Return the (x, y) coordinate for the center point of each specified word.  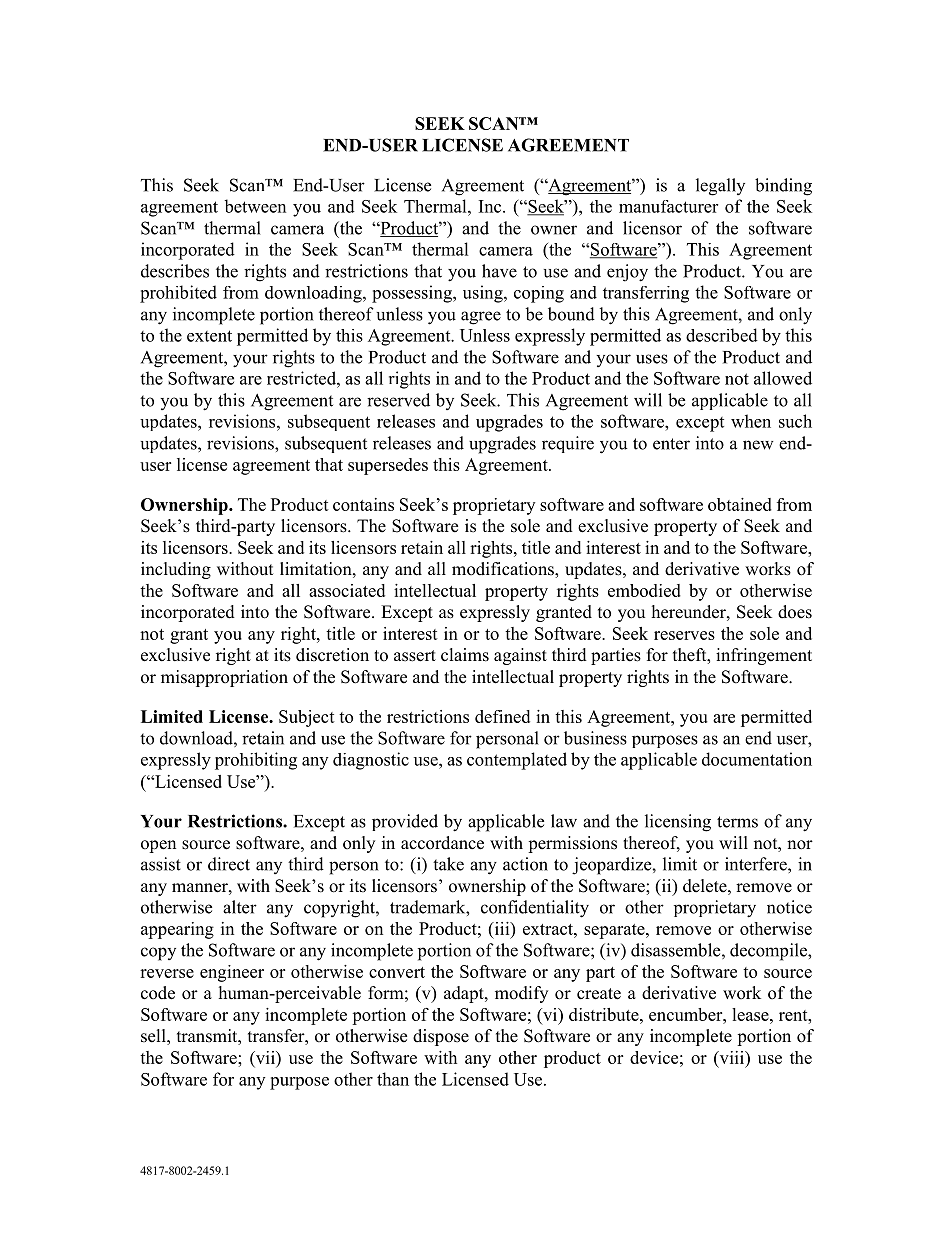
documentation (757, 759)
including (176, 570)
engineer (232, 973)
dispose (441, 1037)
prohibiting (256, 761)
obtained (740, 504)
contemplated (517, 761)
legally (720, 187)
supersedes (388, 466)
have (499, 271)
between (255, 206)
